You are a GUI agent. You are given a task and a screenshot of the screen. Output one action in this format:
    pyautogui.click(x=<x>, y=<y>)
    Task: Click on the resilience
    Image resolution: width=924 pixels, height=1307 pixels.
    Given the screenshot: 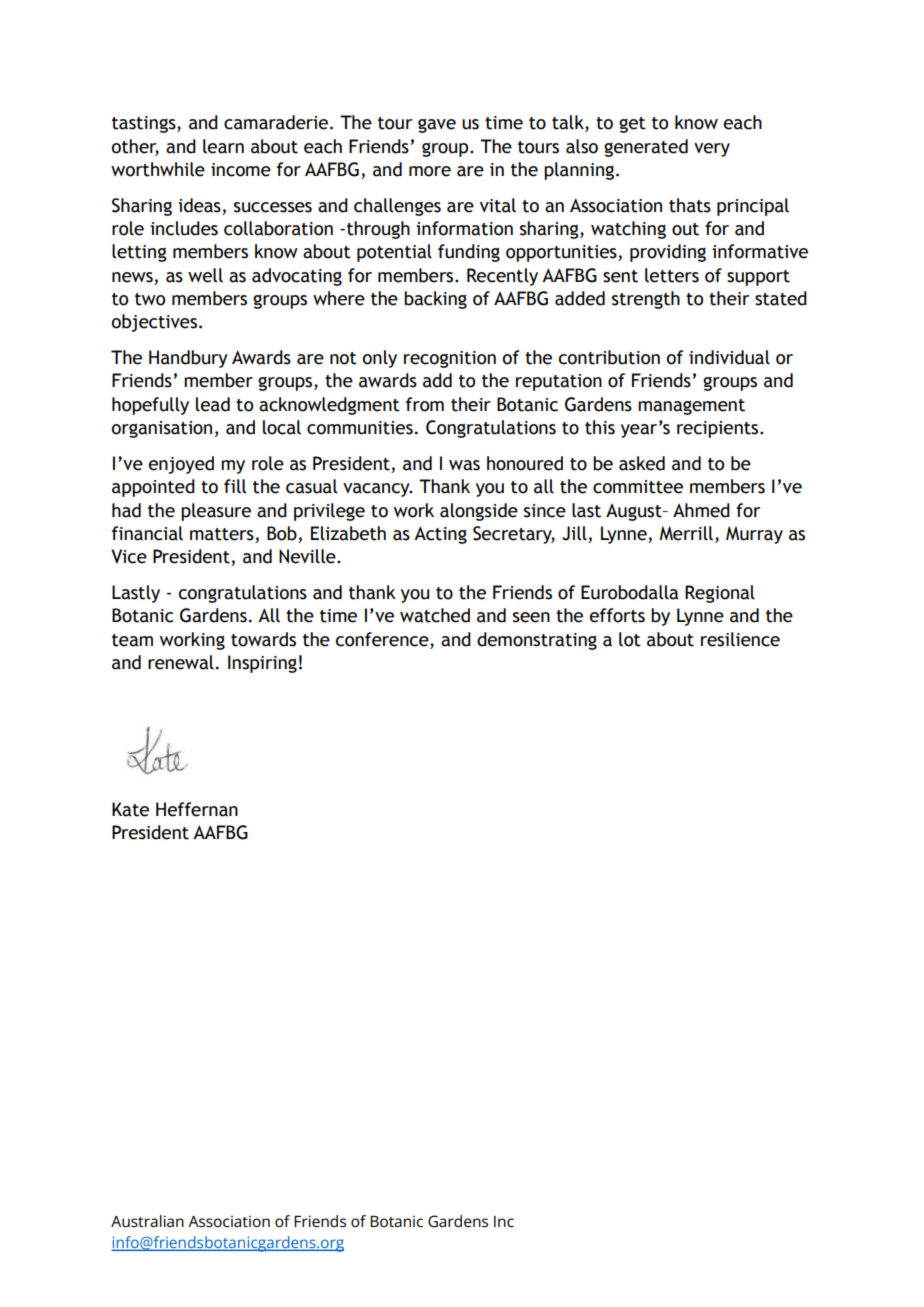 What is the action you would take?
    pyautogui.click(x=740, y=639)
